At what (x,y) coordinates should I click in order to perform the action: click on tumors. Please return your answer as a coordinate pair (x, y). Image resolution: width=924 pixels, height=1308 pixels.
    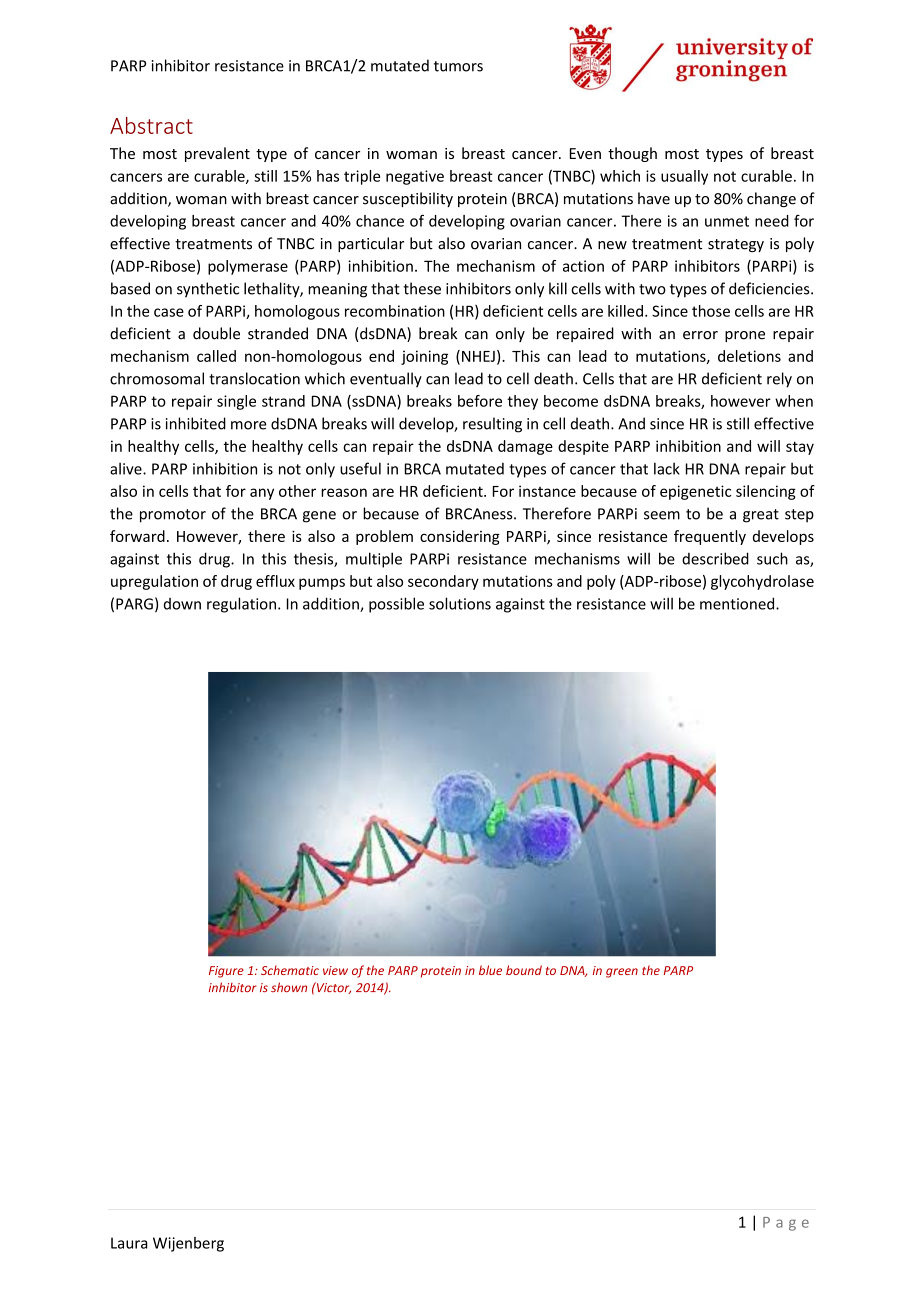
    Looking at the image, I should click on (458, 66).
